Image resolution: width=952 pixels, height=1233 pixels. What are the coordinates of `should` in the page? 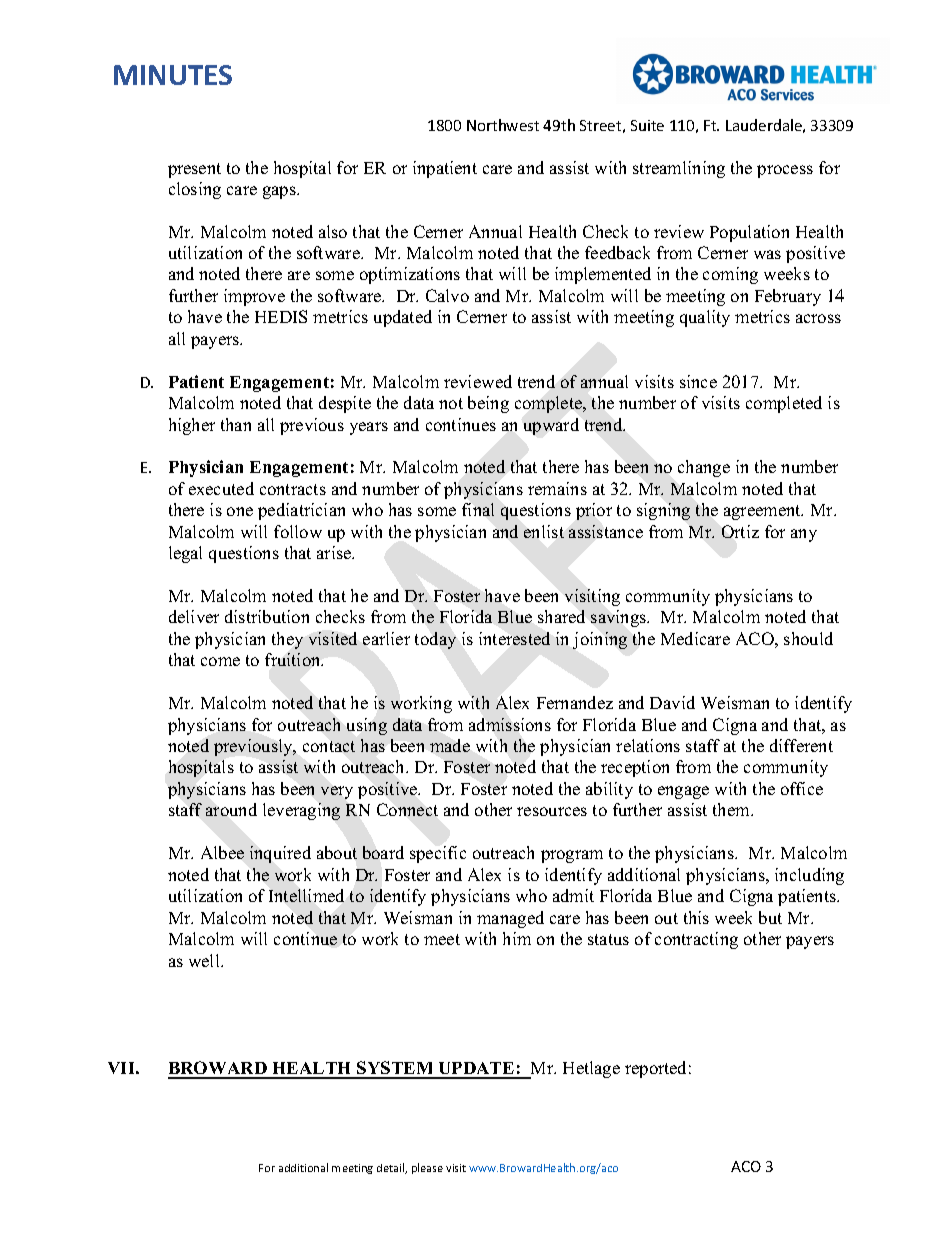 It's located at (808, 638).
